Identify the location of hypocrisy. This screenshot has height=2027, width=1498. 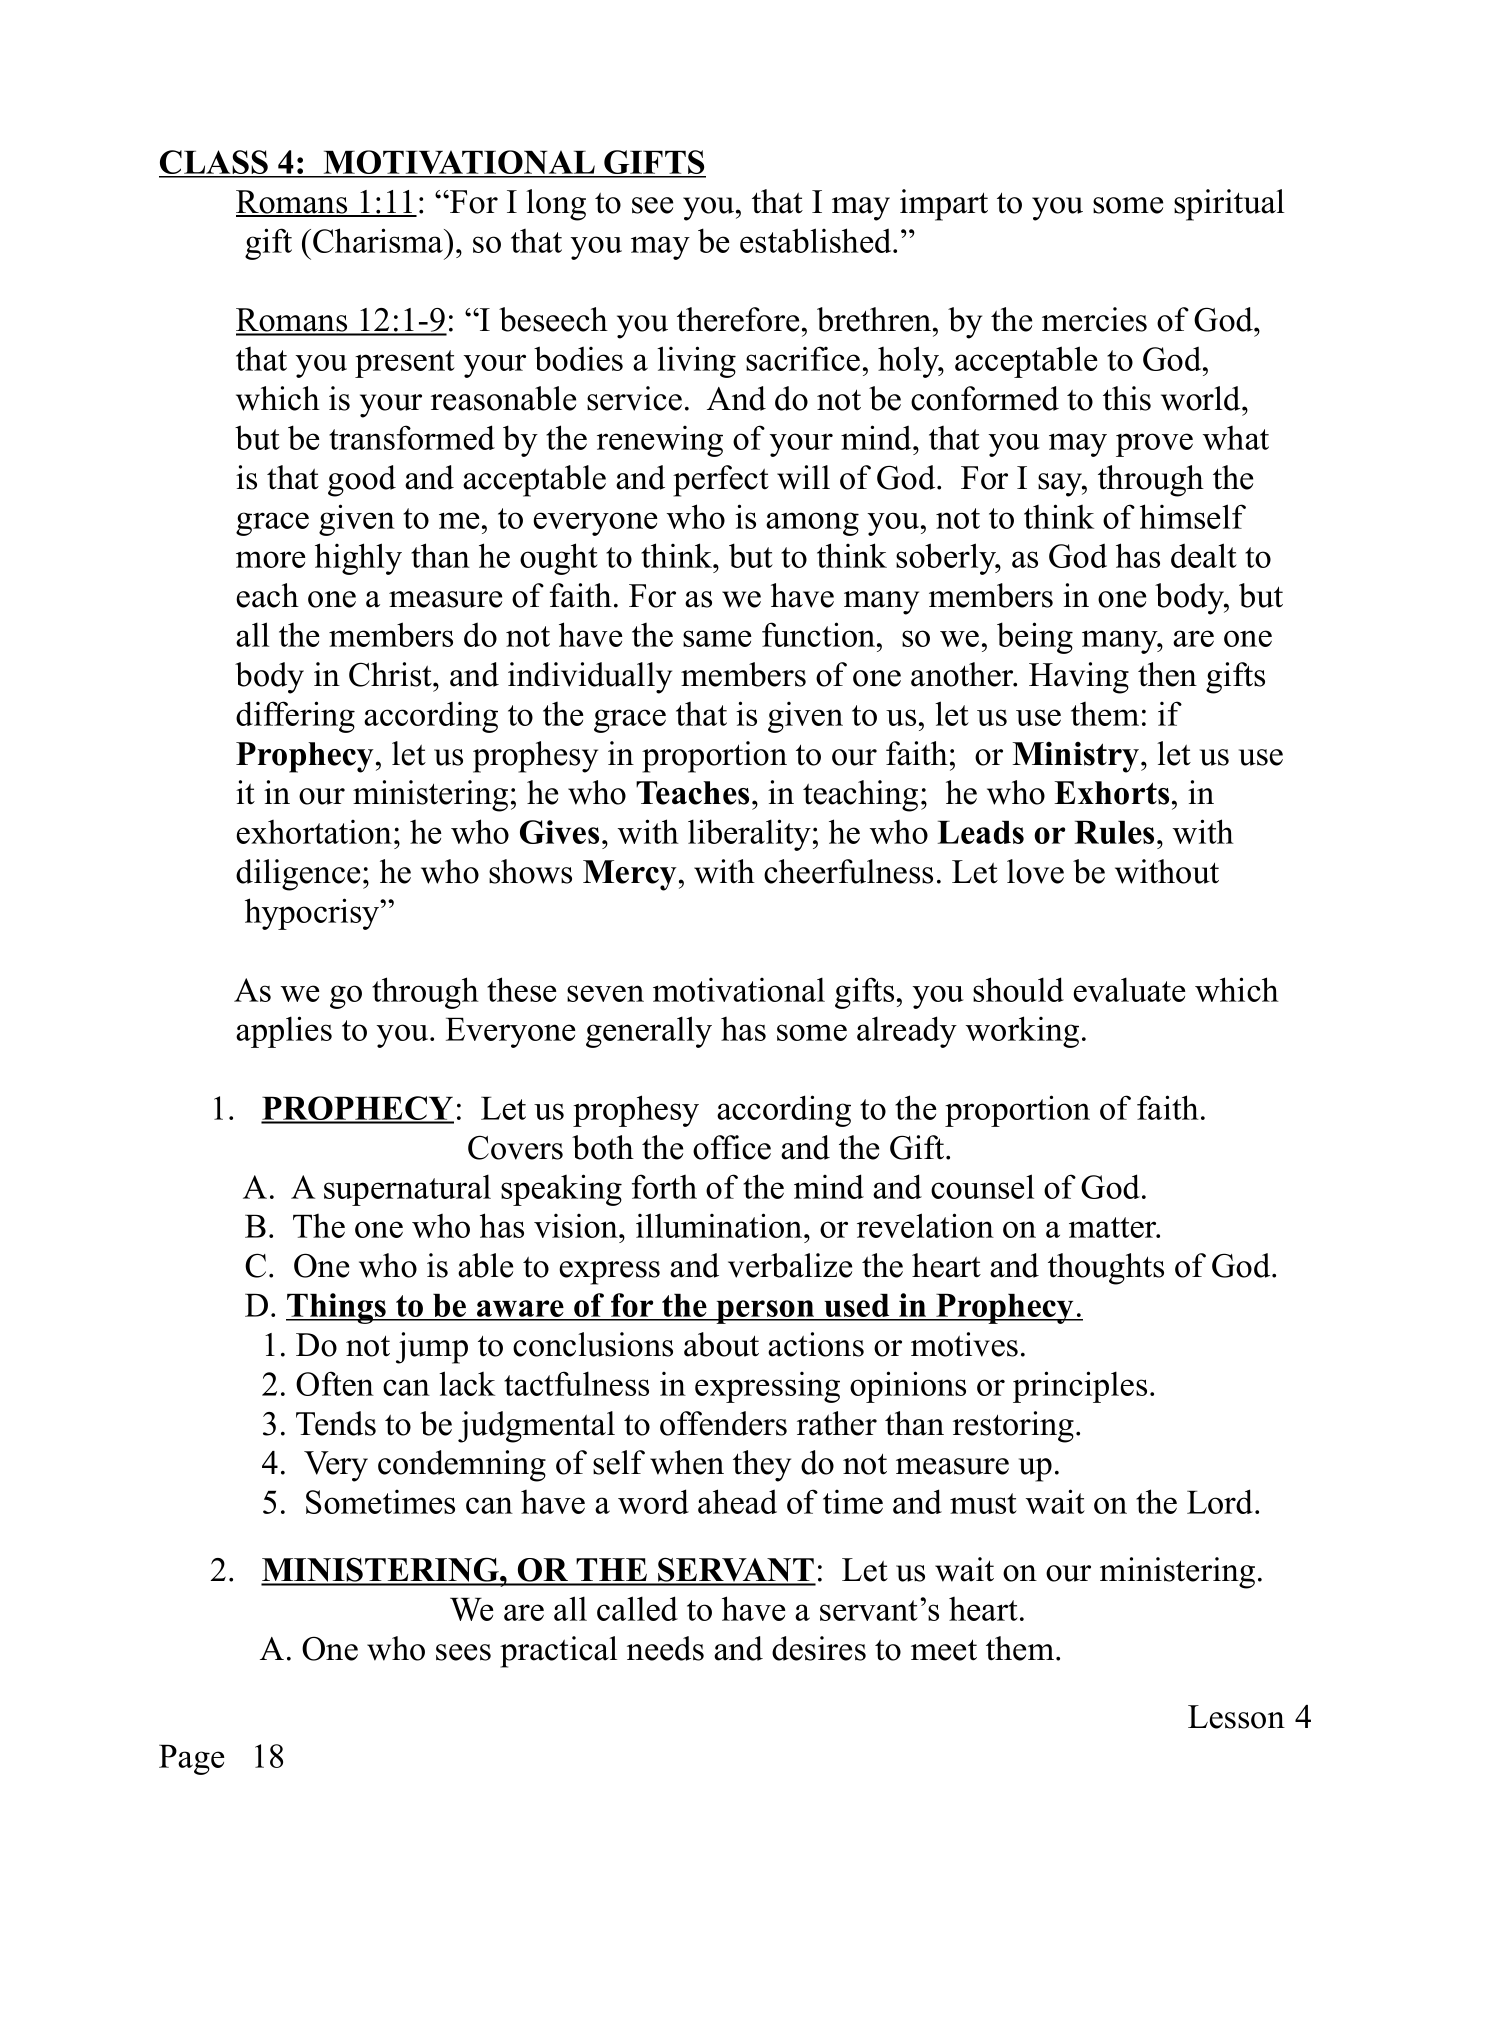
(313, 914).
